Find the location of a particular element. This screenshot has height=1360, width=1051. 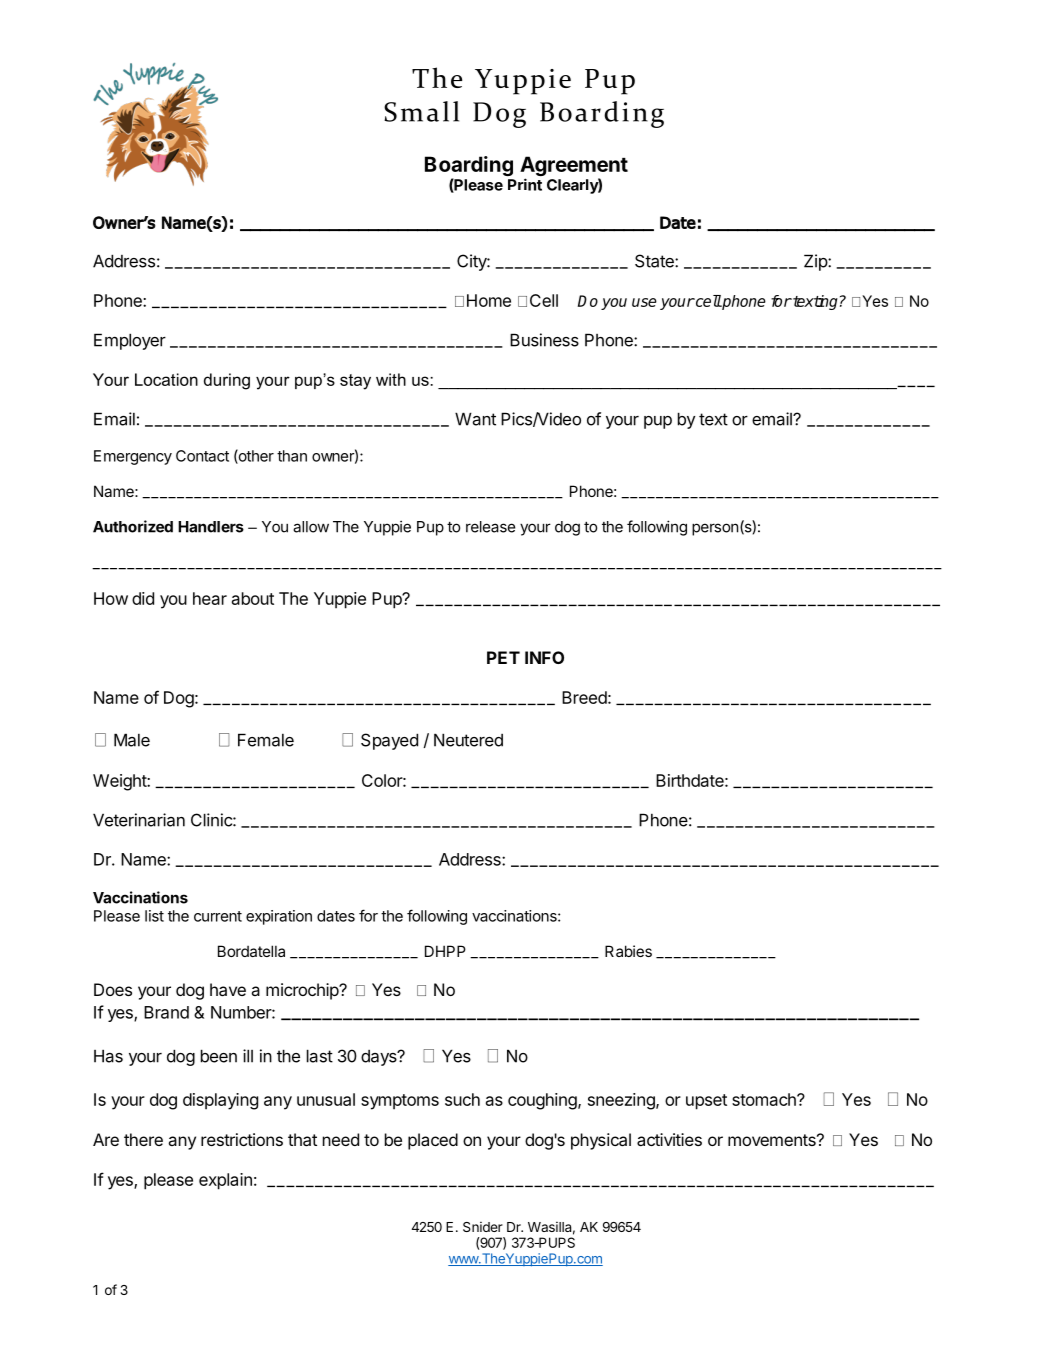

Print is located at coordinates (525, 184).
